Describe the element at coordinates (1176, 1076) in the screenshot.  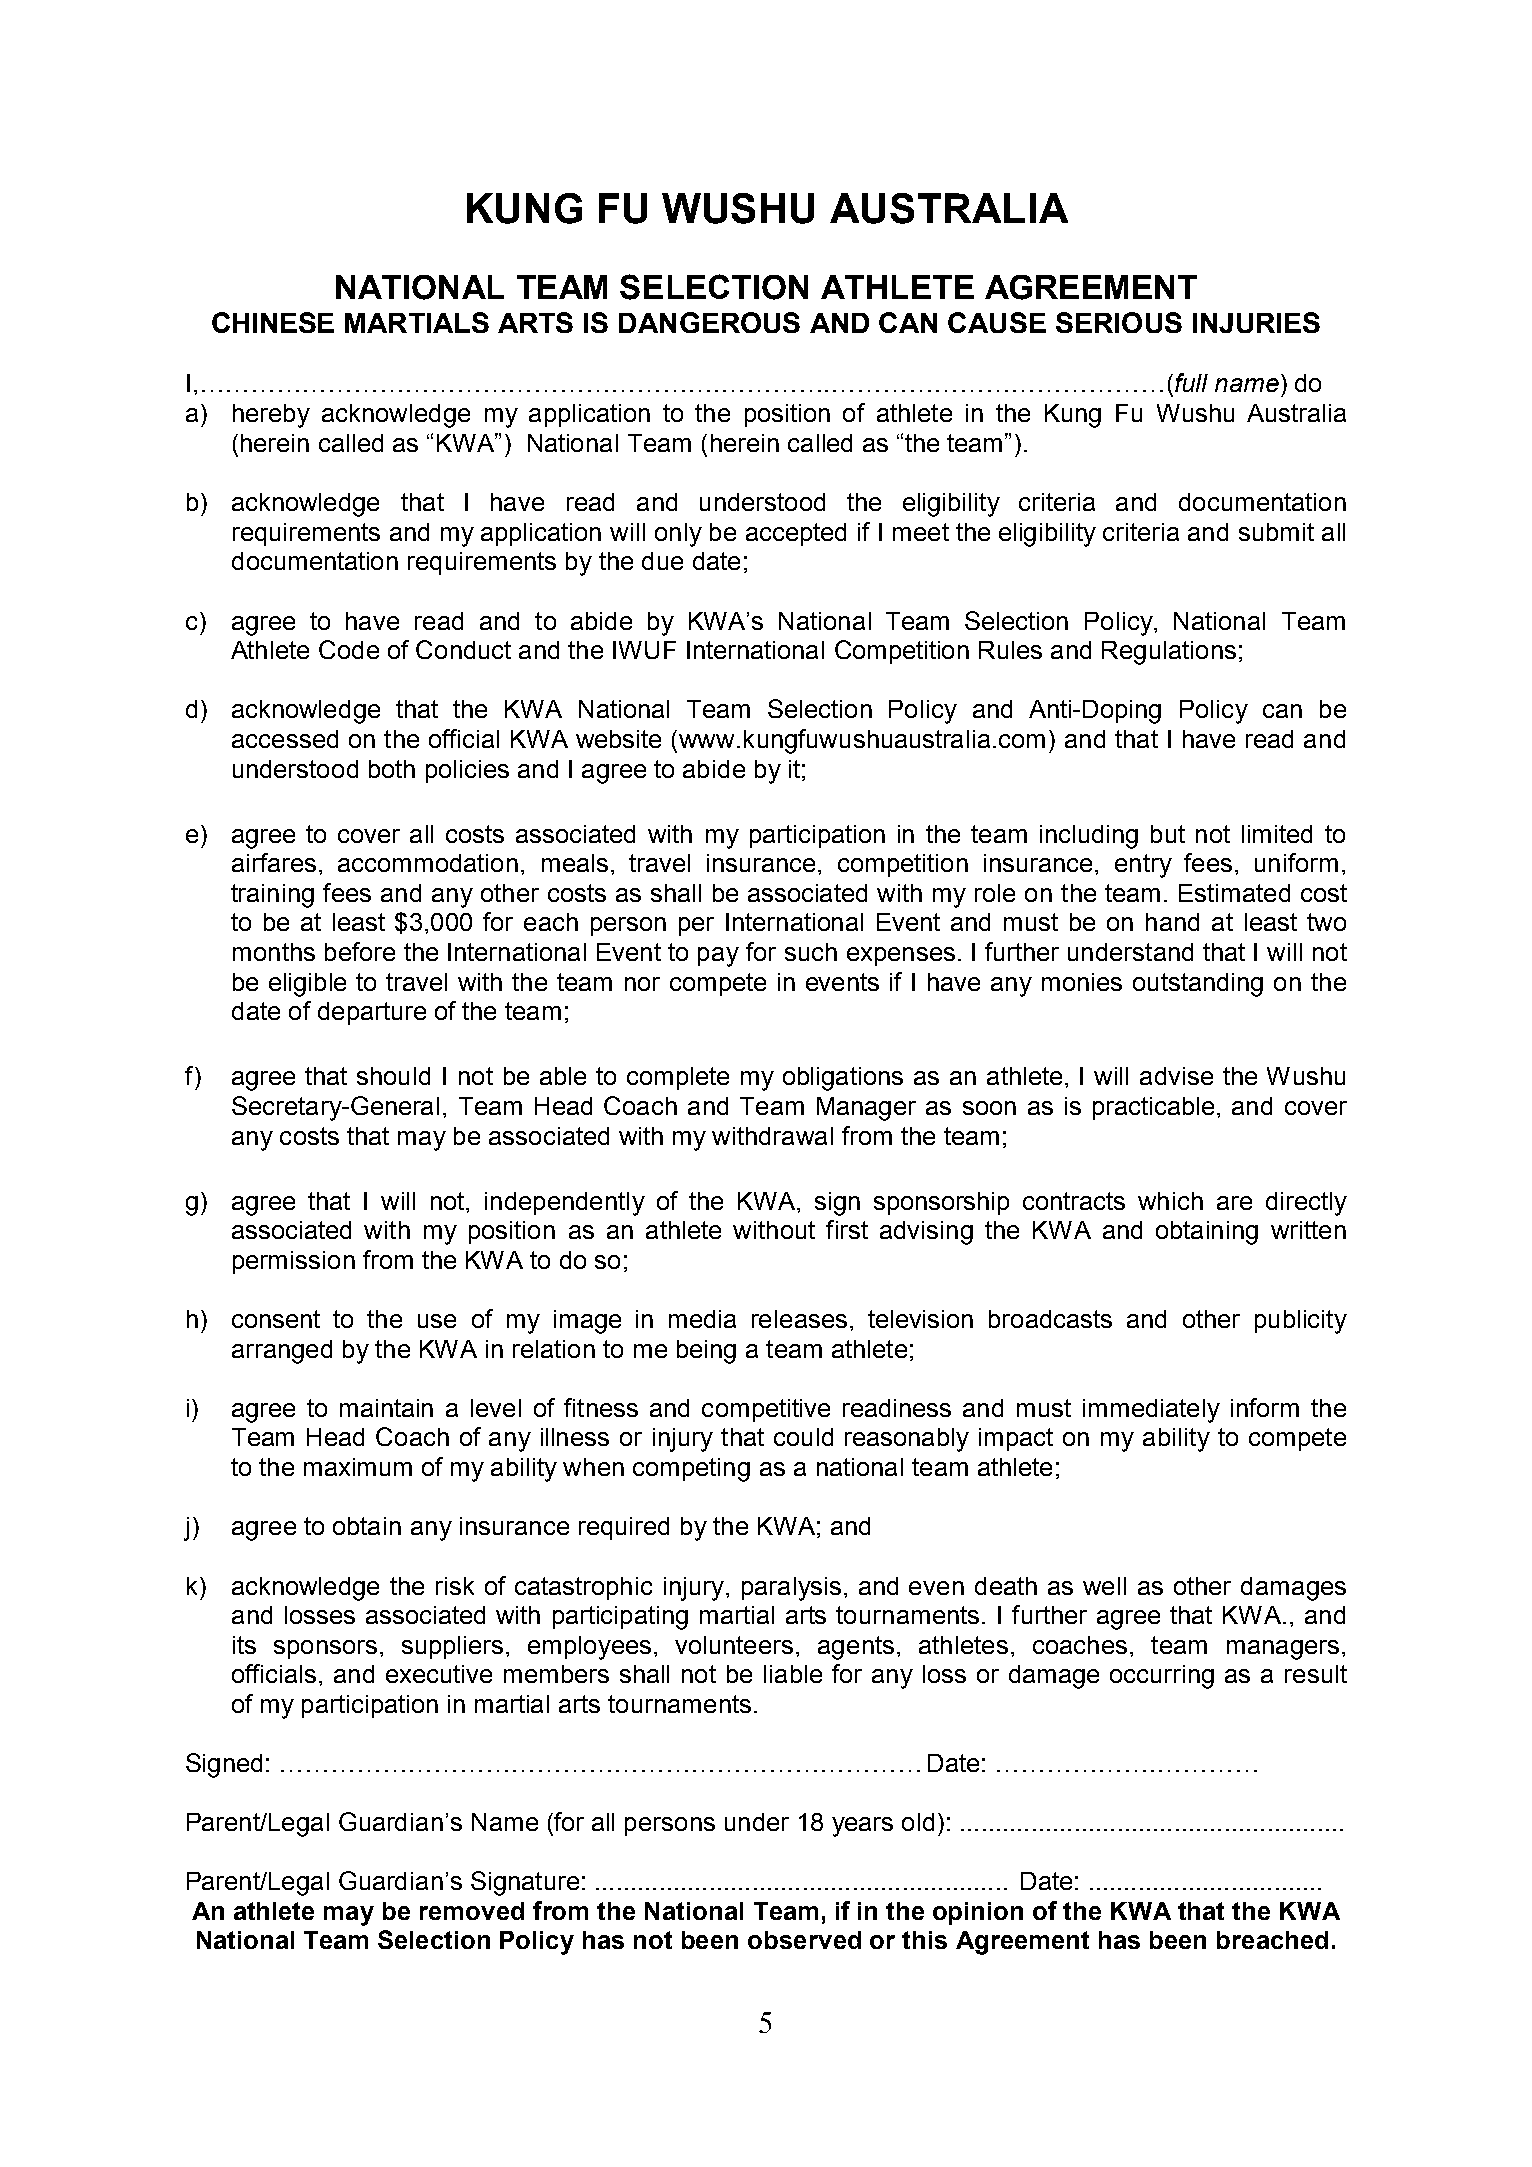
I see `advise` at that location.
